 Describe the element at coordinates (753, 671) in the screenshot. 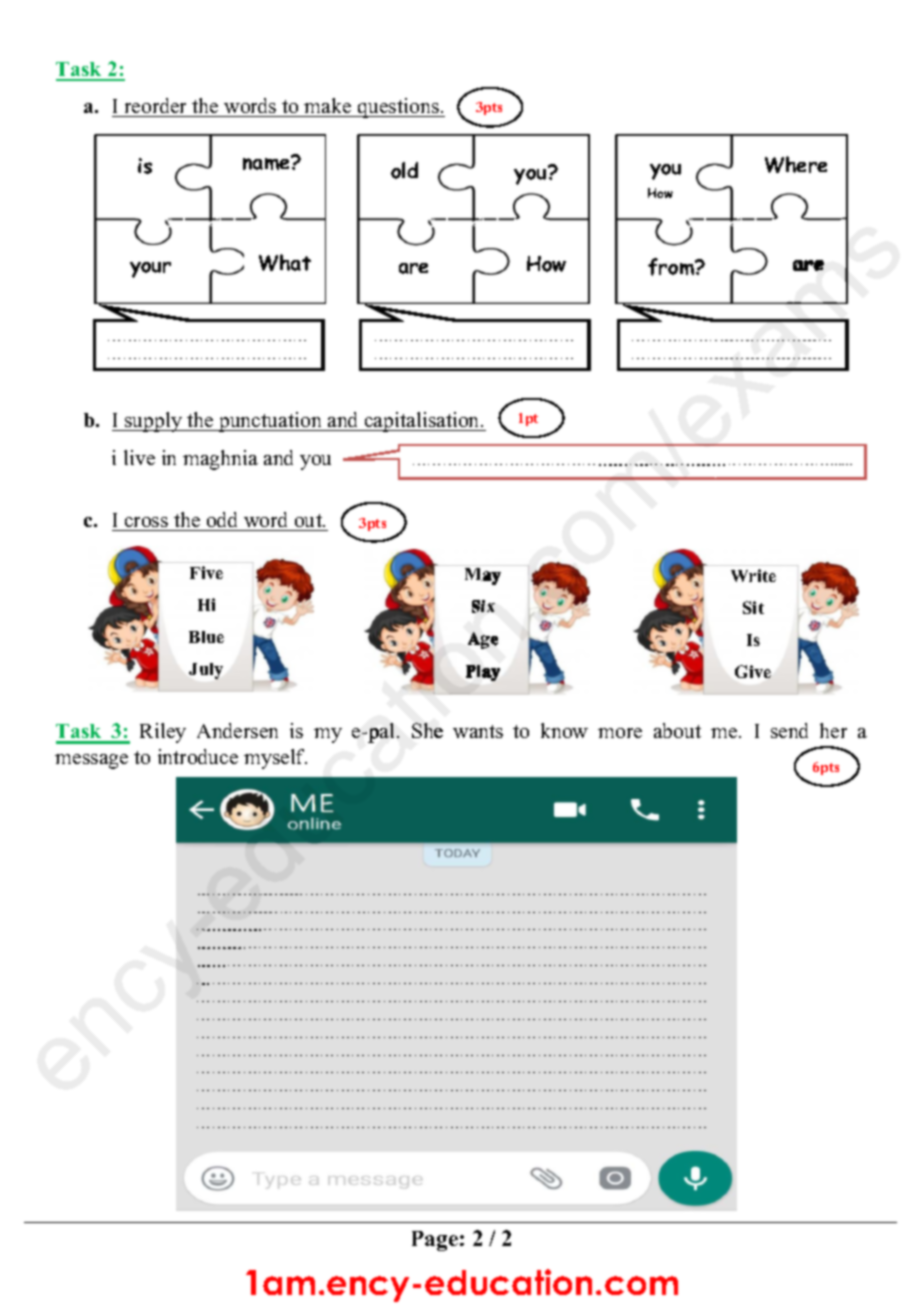

I see `Give` at that location.
